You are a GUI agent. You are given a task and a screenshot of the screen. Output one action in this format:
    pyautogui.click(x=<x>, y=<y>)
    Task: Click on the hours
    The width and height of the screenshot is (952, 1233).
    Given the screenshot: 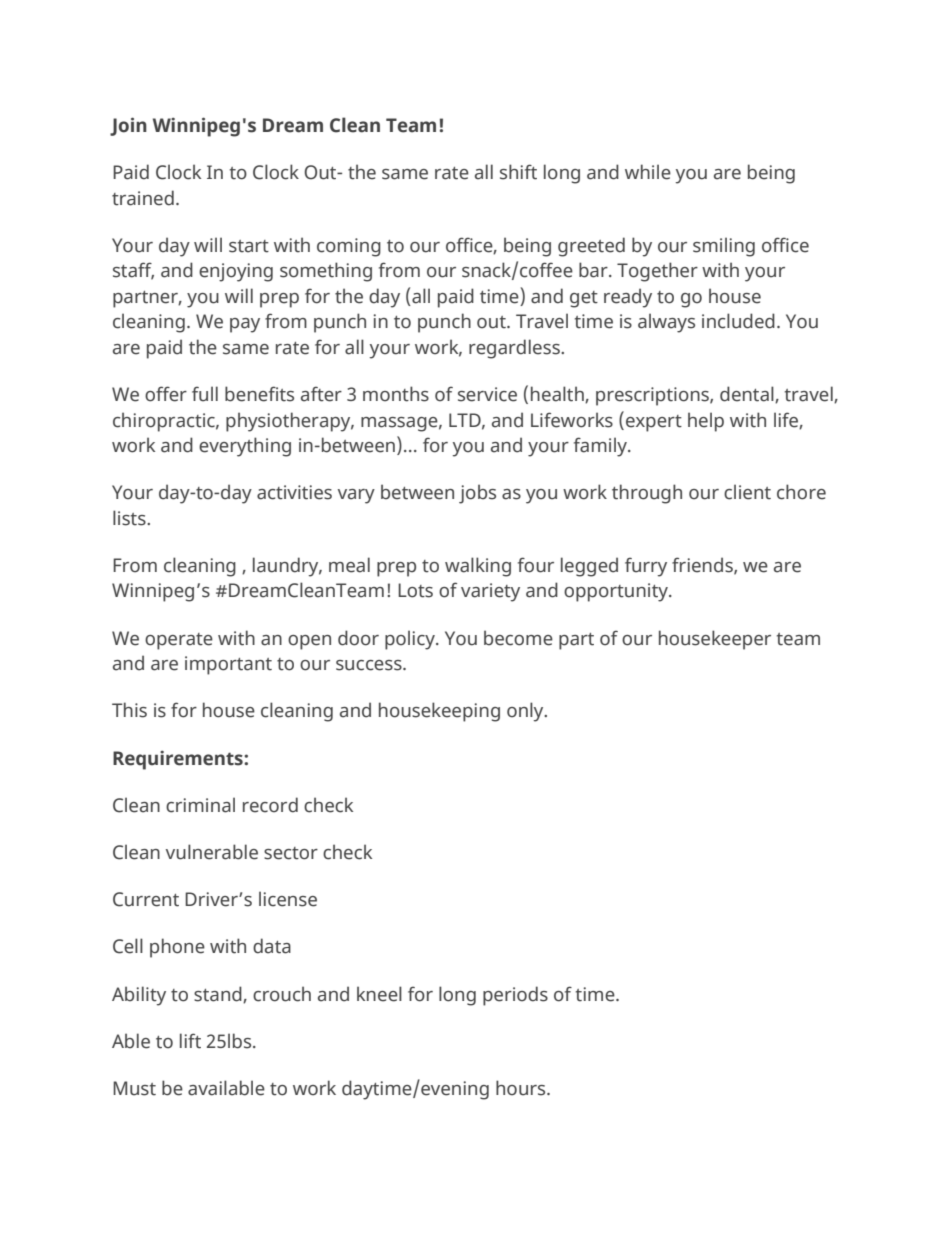 What is the action you would take?
    pyautogui.click(x=522, y=1088)
